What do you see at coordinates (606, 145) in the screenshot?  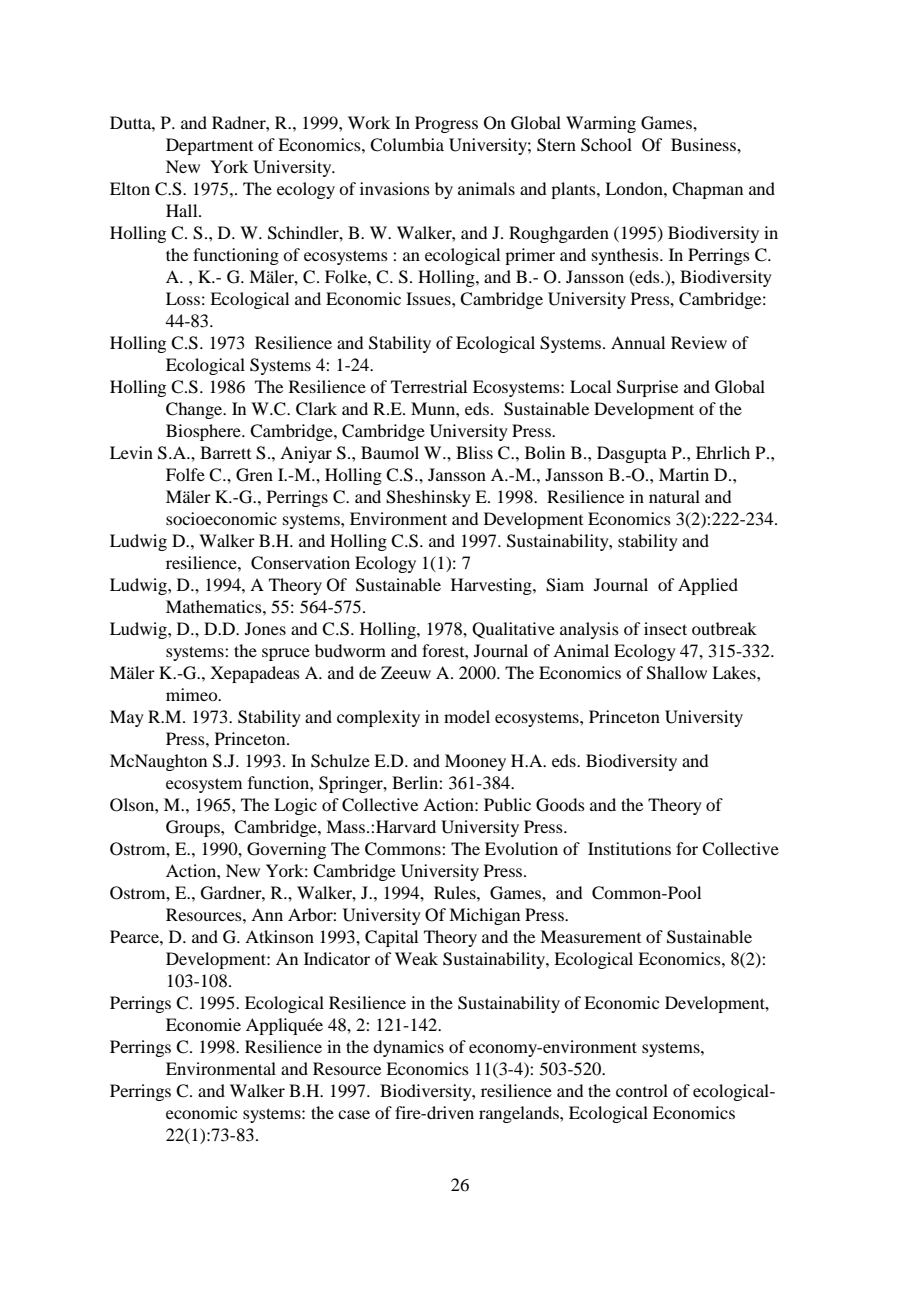 I see `School` at bounding box center [606, 145].
